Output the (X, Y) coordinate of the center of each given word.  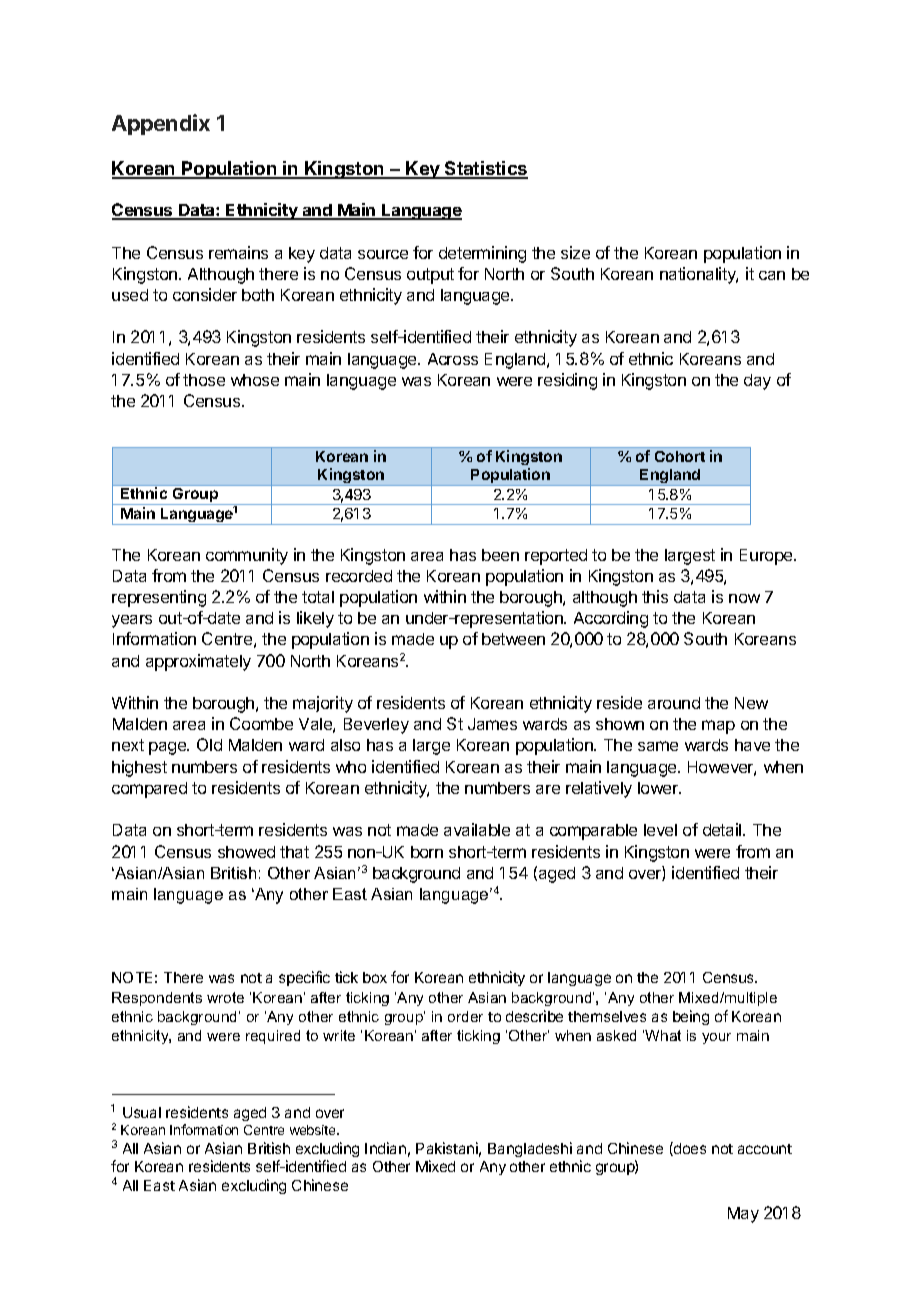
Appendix (161, 124)
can (772, 275)
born (427, 852)
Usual (142, 1112)
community (247, 556)
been (500, 555)
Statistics (485, 169)
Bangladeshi (530, 1149)
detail (723, 829)
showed (246, 852)
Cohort (680, 456)
